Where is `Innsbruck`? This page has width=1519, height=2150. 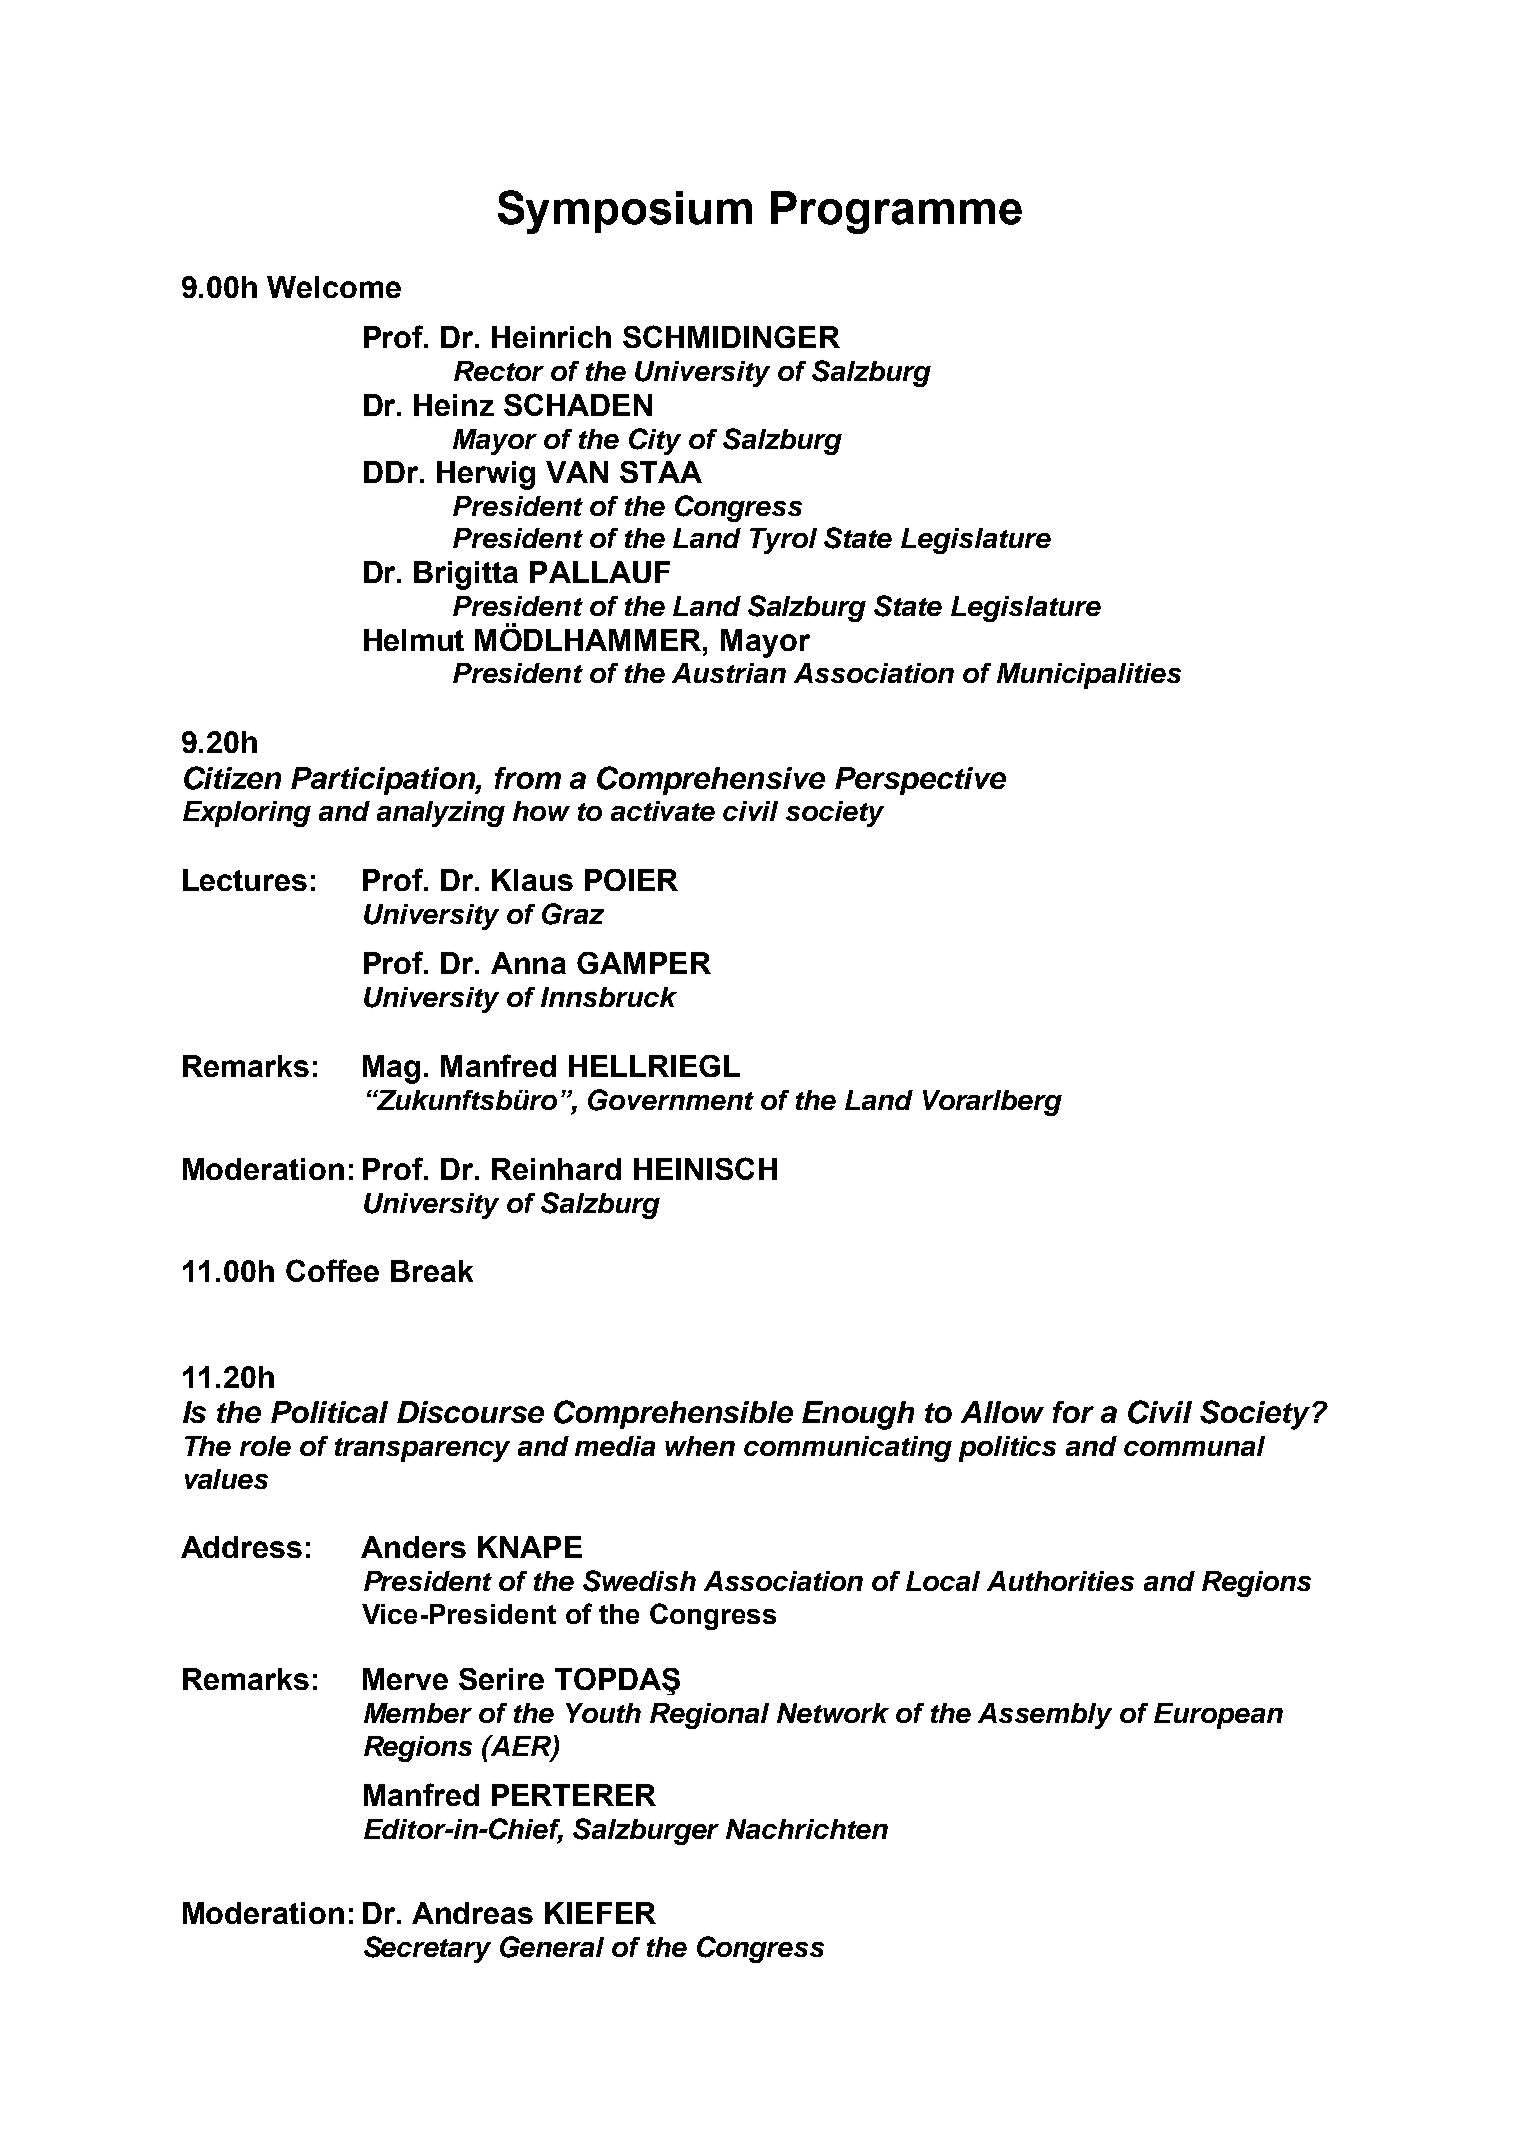
Innsbruck is located at coordinates (609, 997).
